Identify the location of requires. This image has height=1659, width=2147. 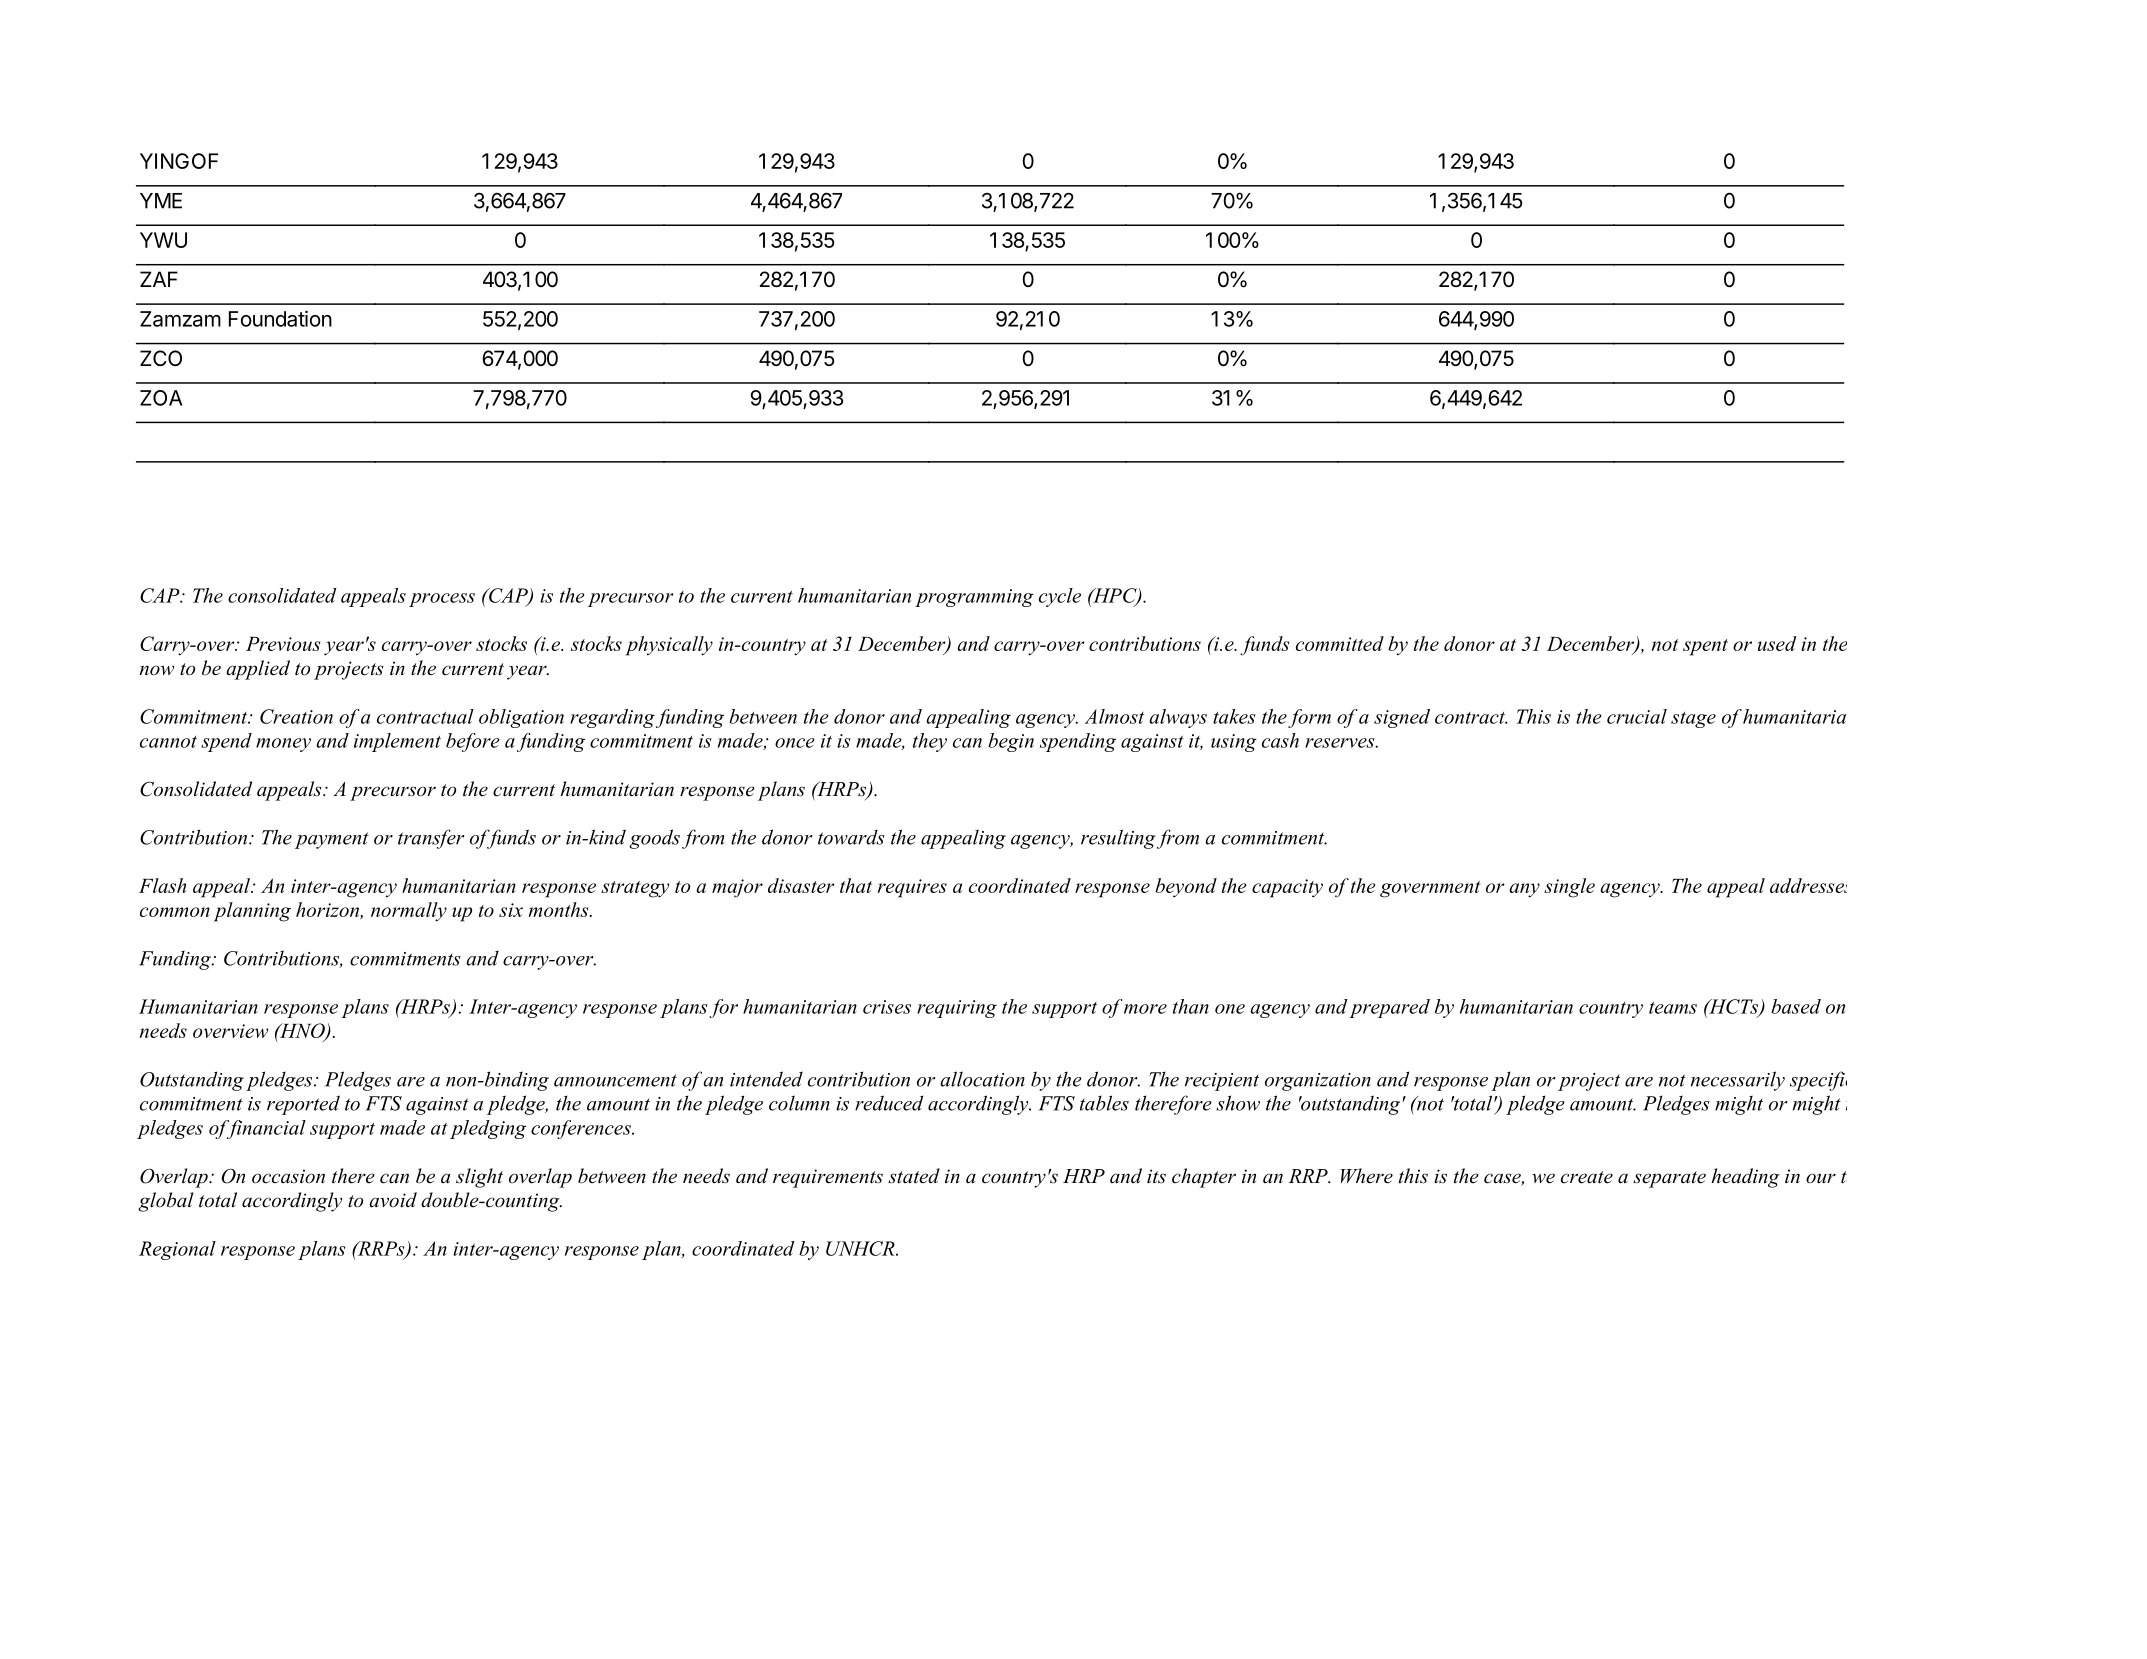
(912, 888).
